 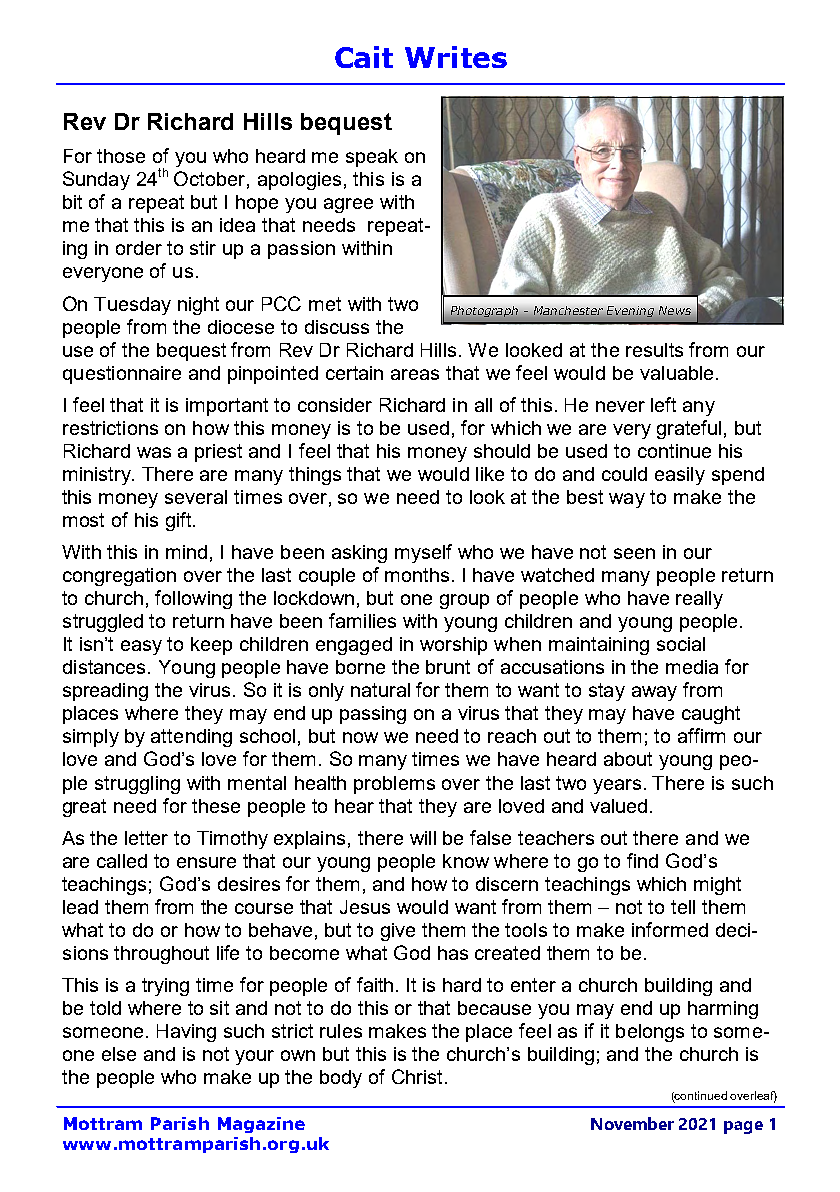 I want to click on Cait, so click(x=364, y=57).
